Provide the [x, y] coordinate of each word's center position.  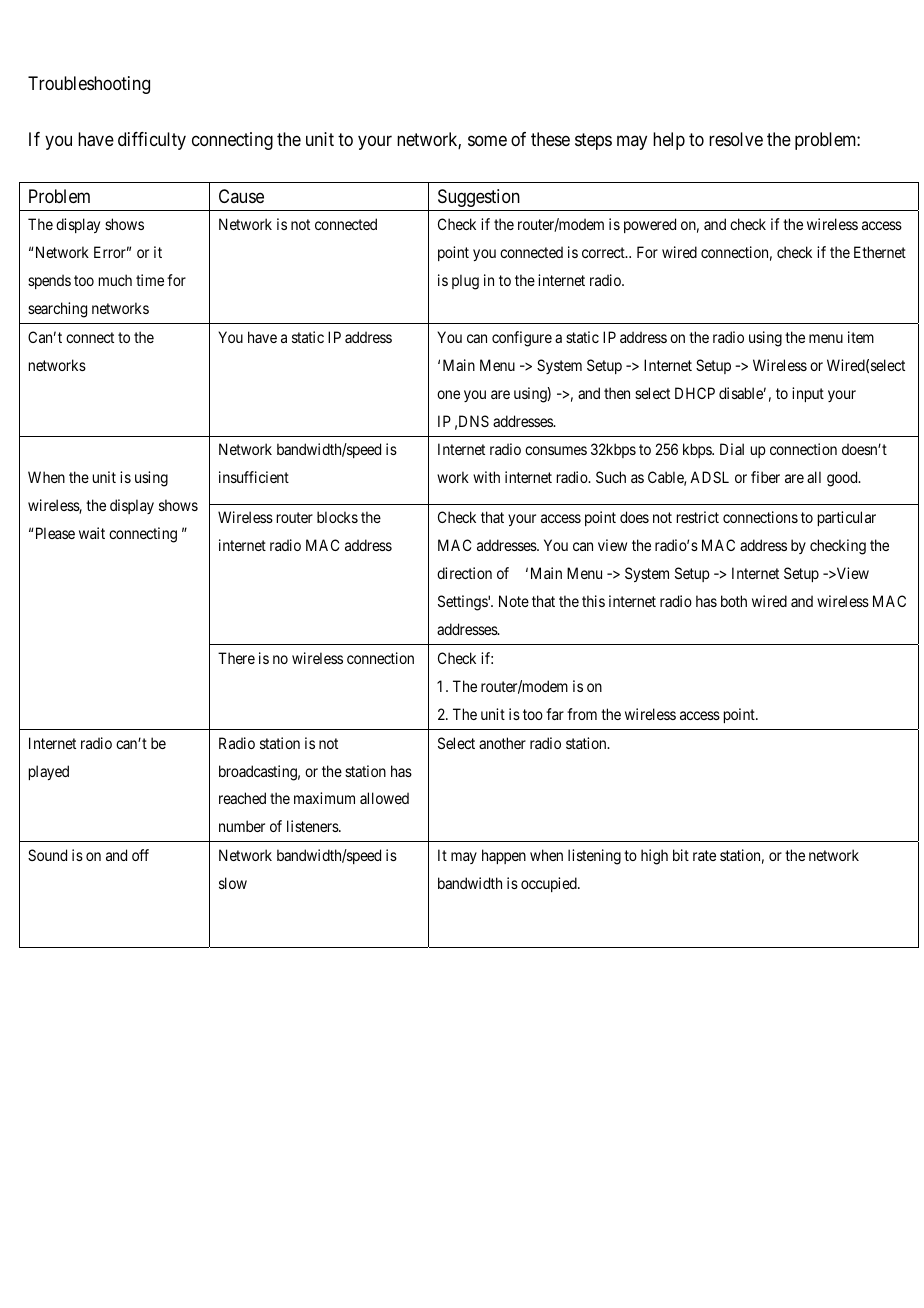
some [487, 140]
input [808, 394]
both [734, 601]
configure [522, 339]
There [236, 658]
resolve [736, 139]
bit [681, 855]
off [140, 855]
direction [464, 573]
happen [504, 856]
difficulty [152, 141]
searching [57, 310]
